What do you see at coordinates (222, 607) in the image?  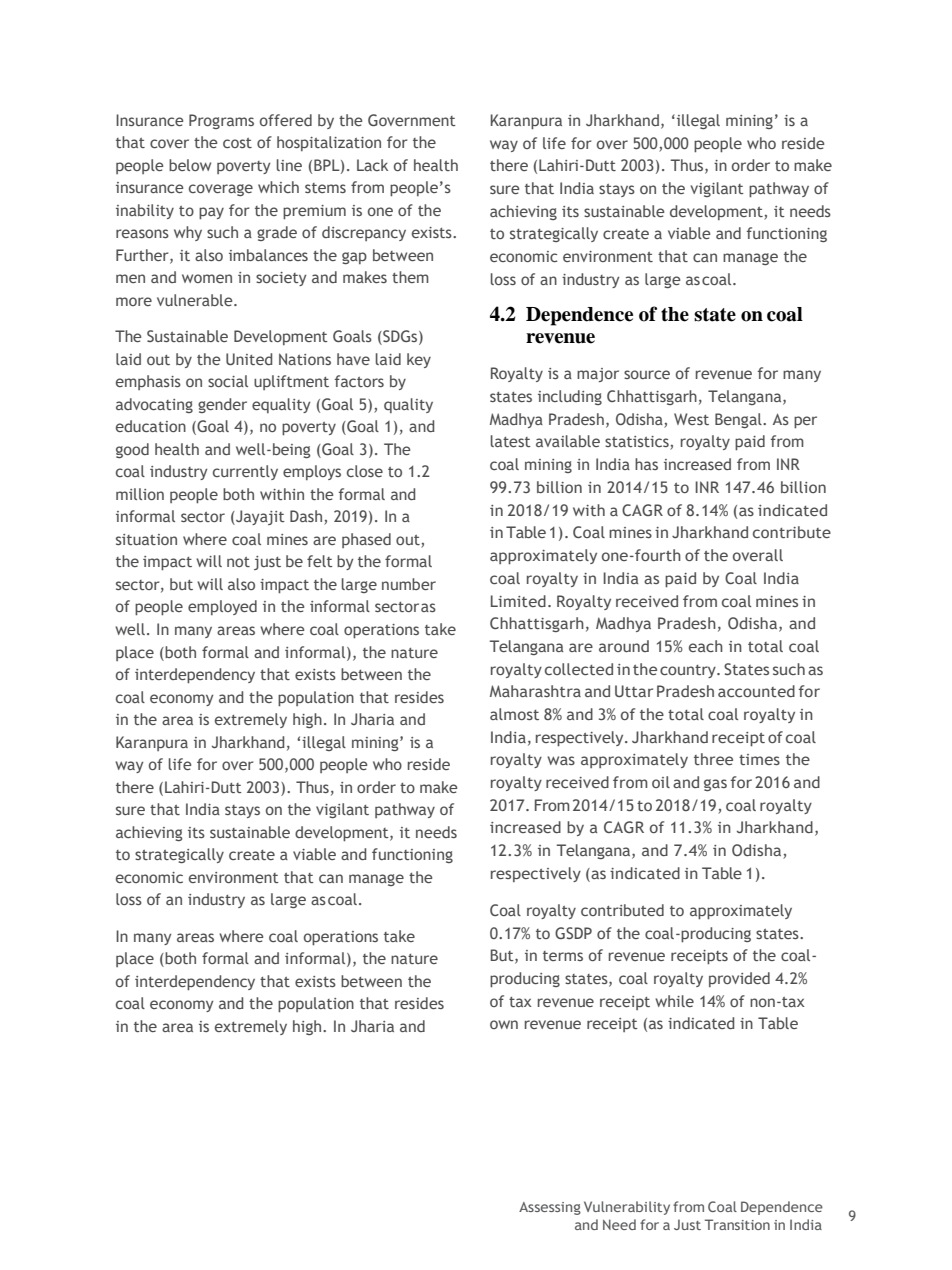 I see `employed` at bounding box center [222, 607].
